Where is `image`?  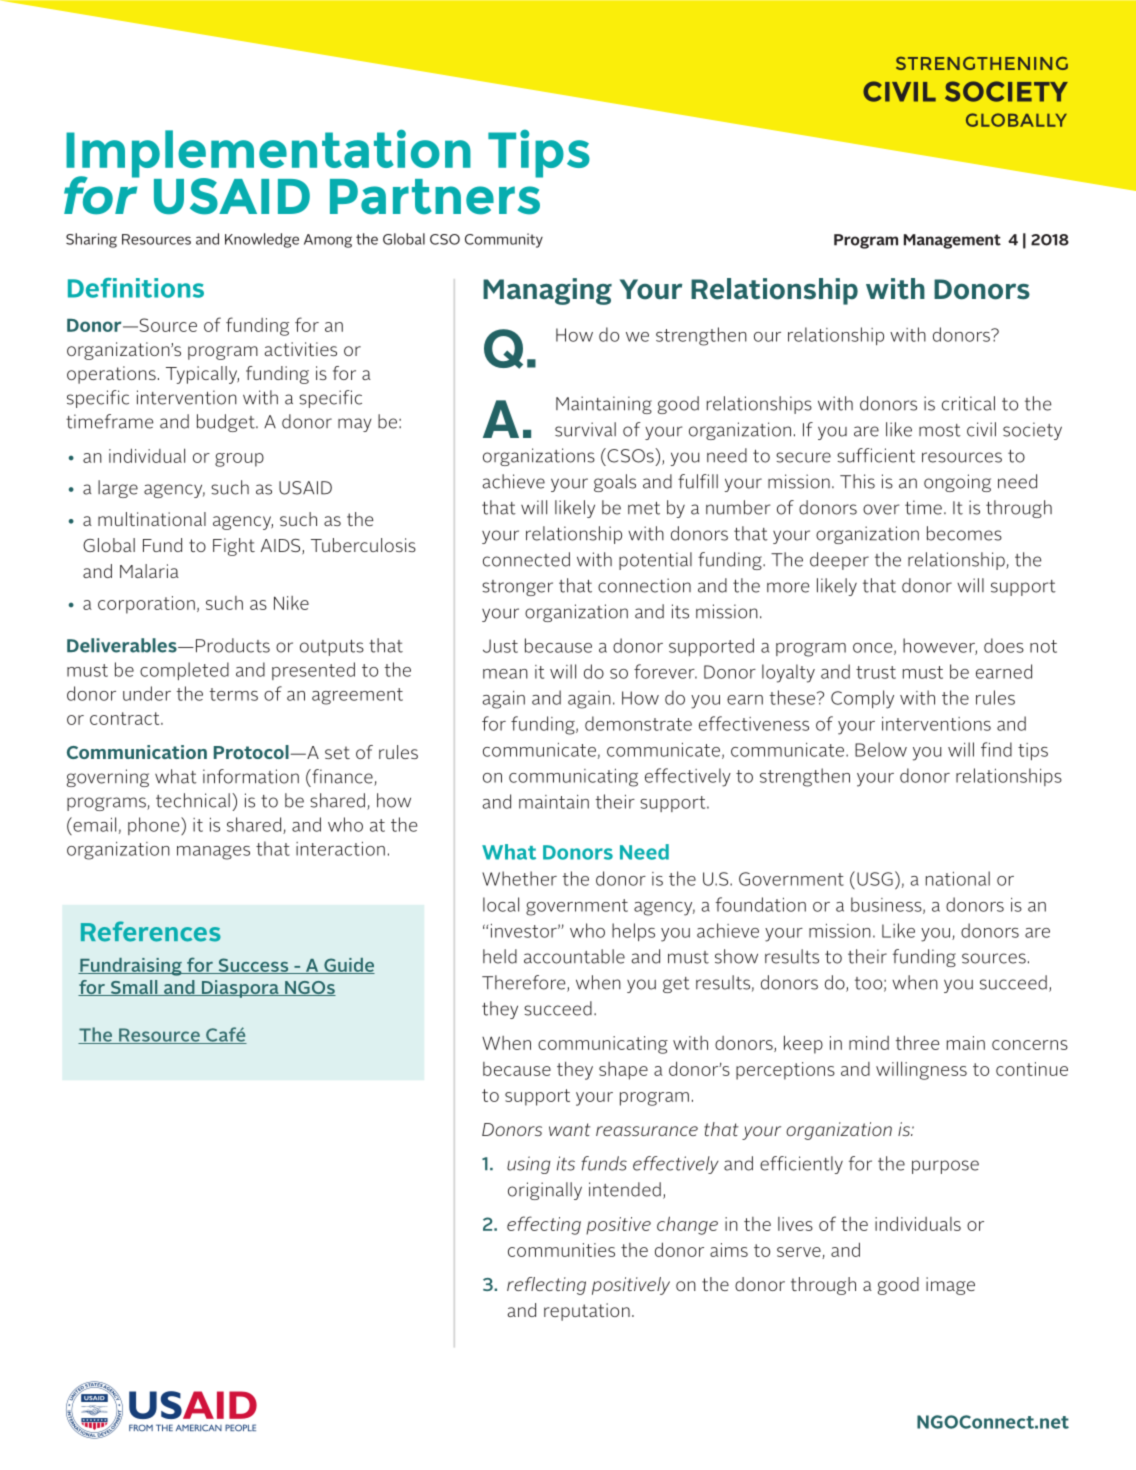
image is located at coordinates (950, 1286).
